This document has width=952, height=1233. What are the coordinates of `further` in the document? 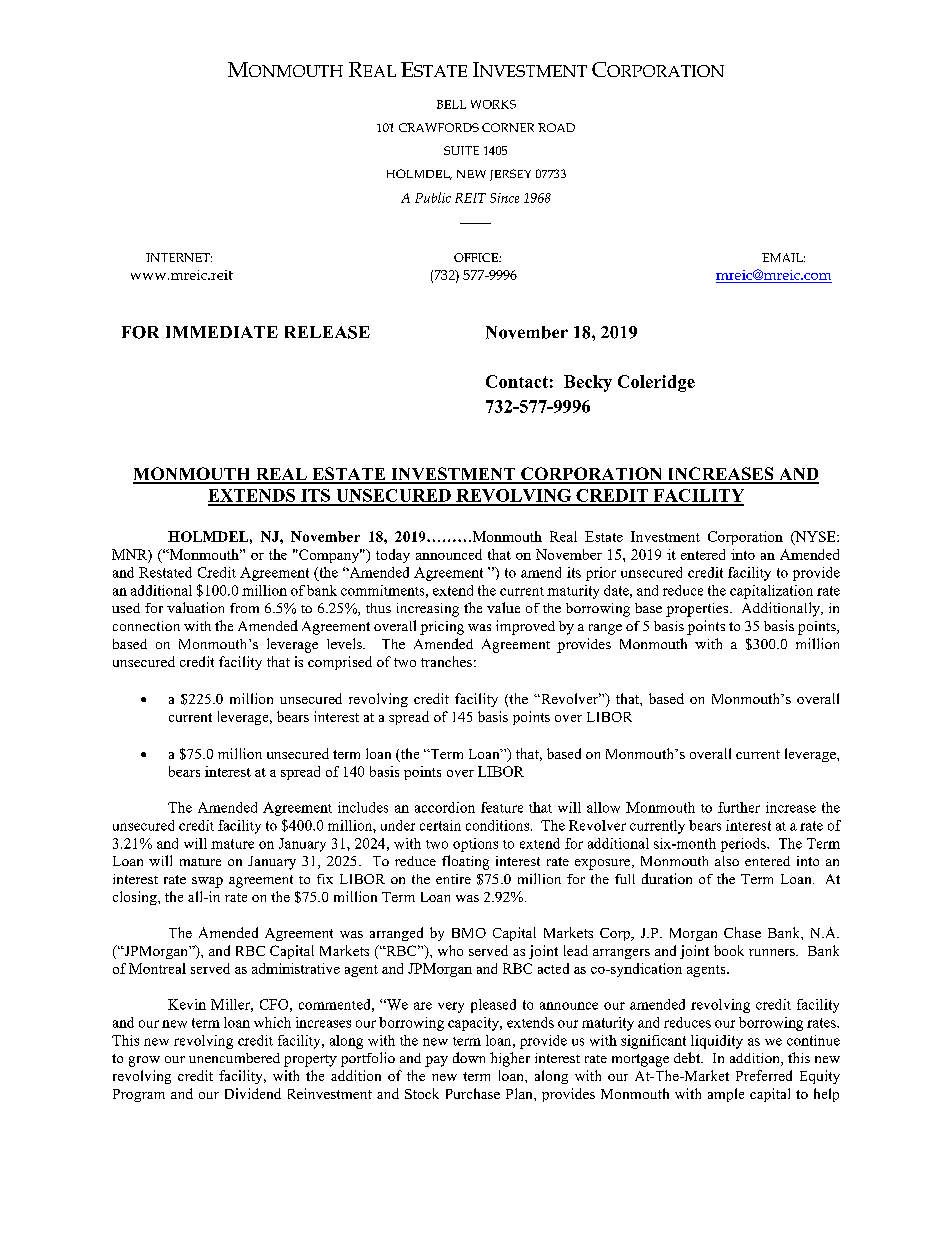 It's located at (739, 807).
